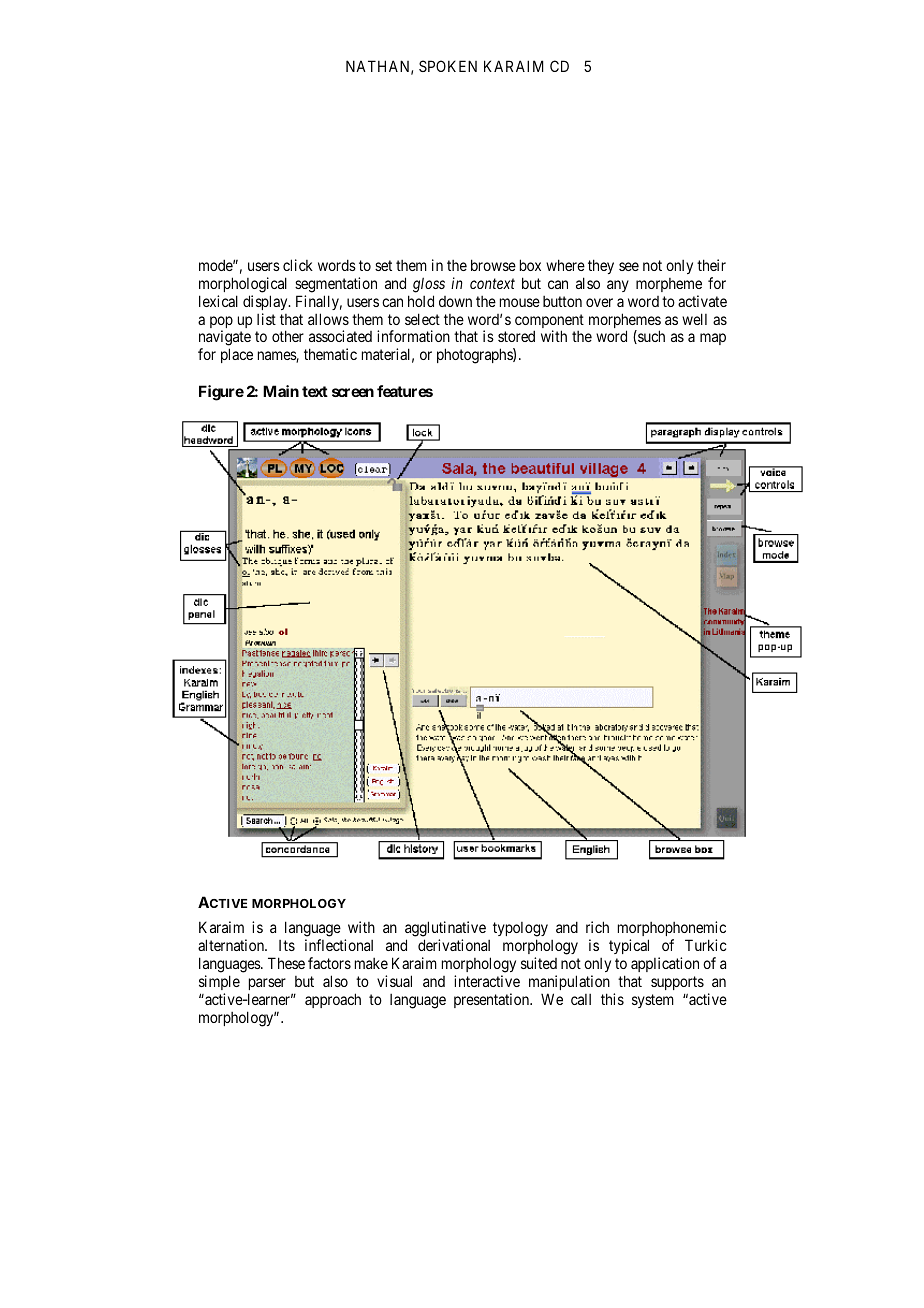 The width and height of the screenshot is (924, 1308). I want to click on These, so click(286, 963).
